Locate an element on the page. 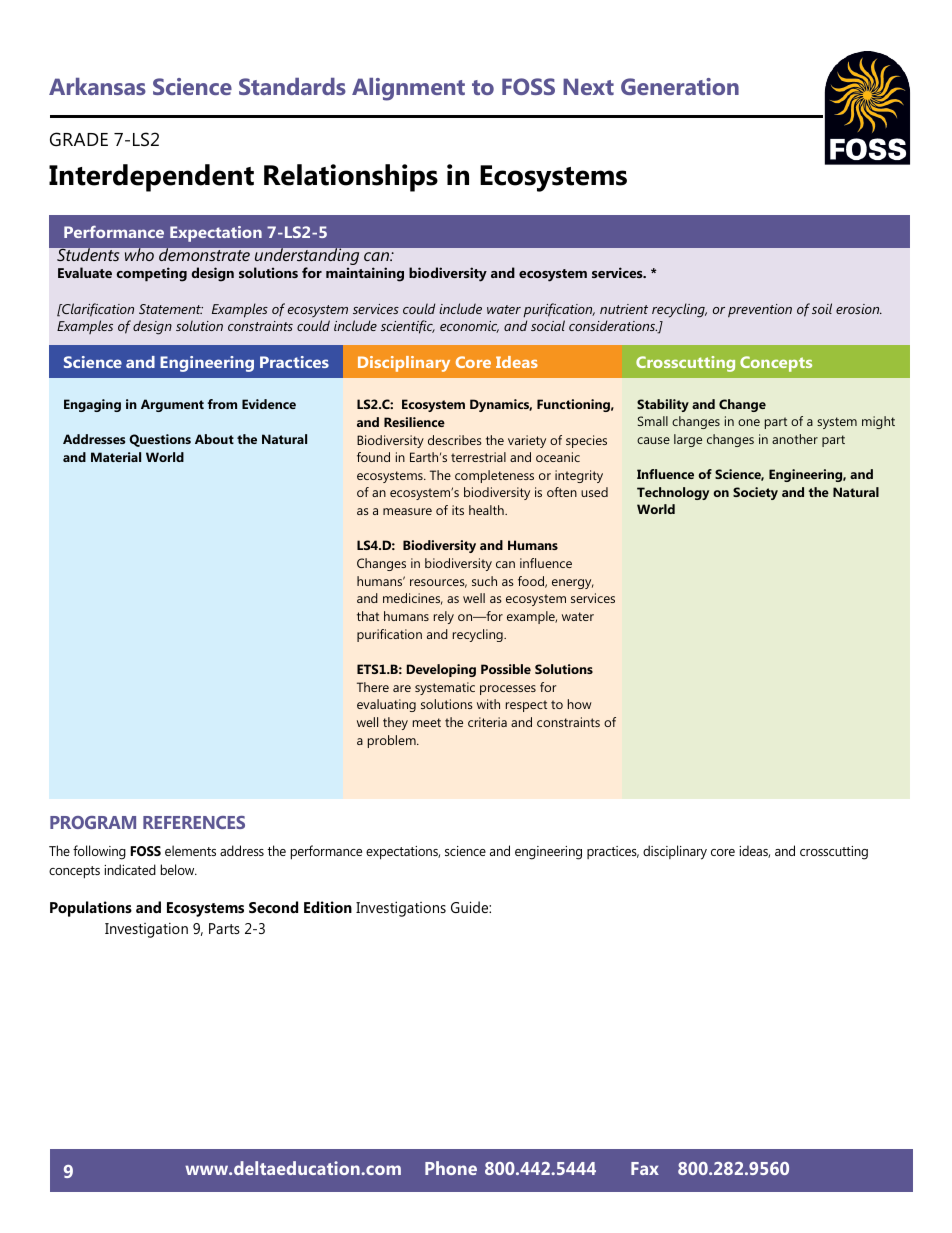 This image has width=952, height=1233. Society is located at coordinates (755, 493).
